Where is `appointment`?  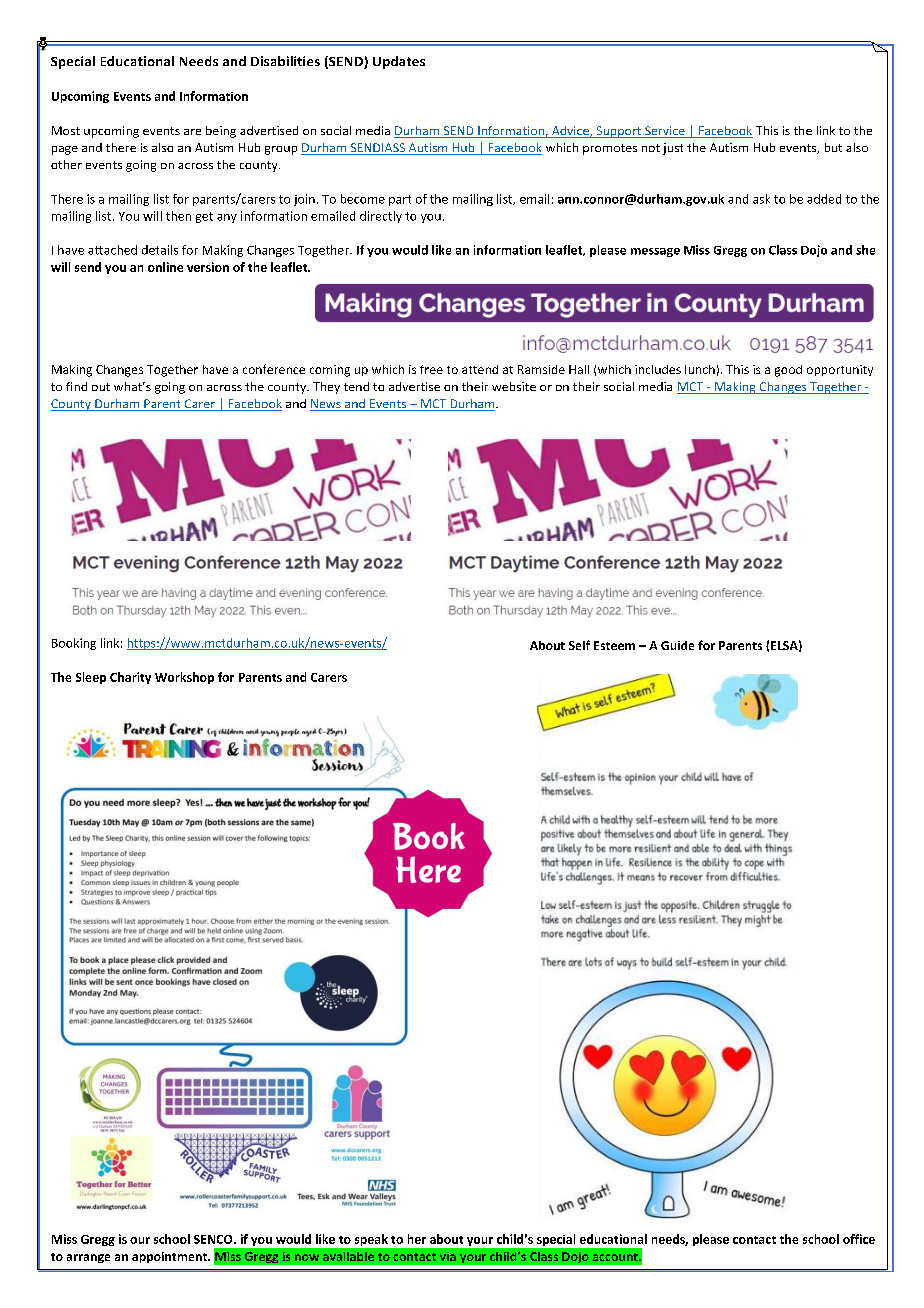 appointment is located at coordinates (170, 1257).
